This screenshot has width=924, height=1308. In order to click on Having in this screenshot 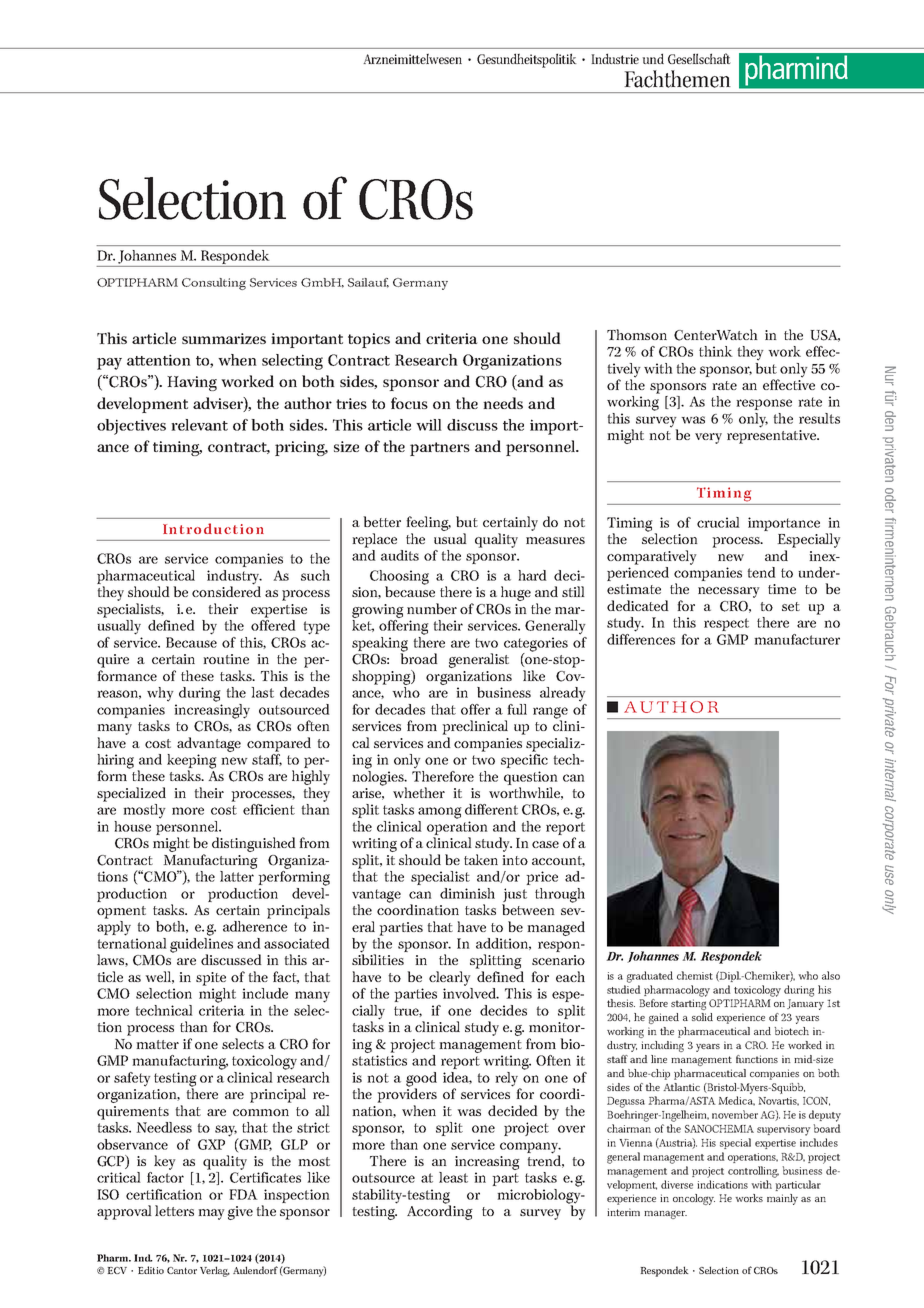, I will do `click(192, 383)`.
